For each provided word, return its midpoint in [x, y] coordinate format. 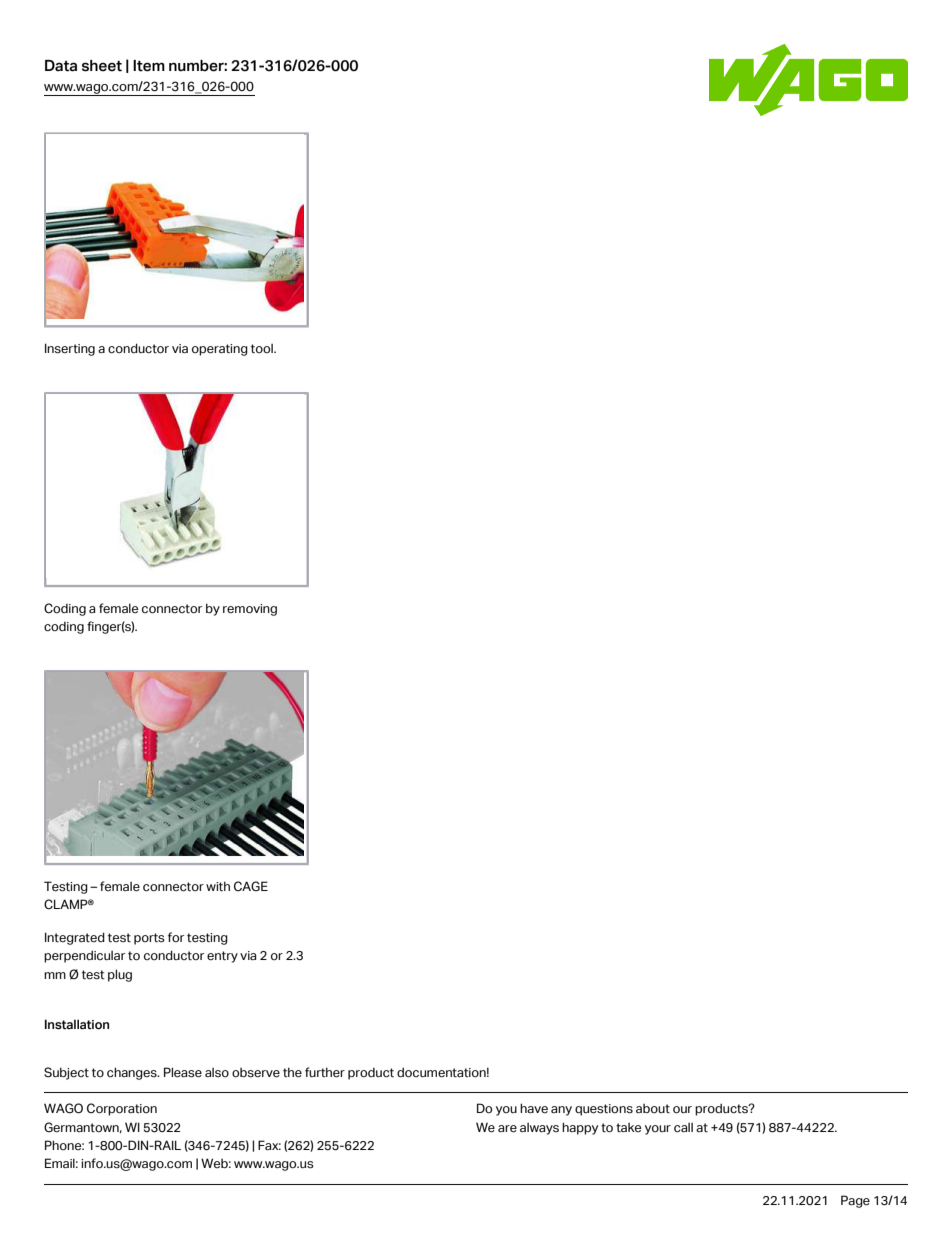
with [218, 886]
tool [263, 348]
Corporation [122, 1109]
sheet [102, 66]
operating [220, 350]
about [653, 1109]
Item [149, 66]
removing [250, 610]
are [507, 1129]
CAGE [251, 886]
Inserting [70, 349]
